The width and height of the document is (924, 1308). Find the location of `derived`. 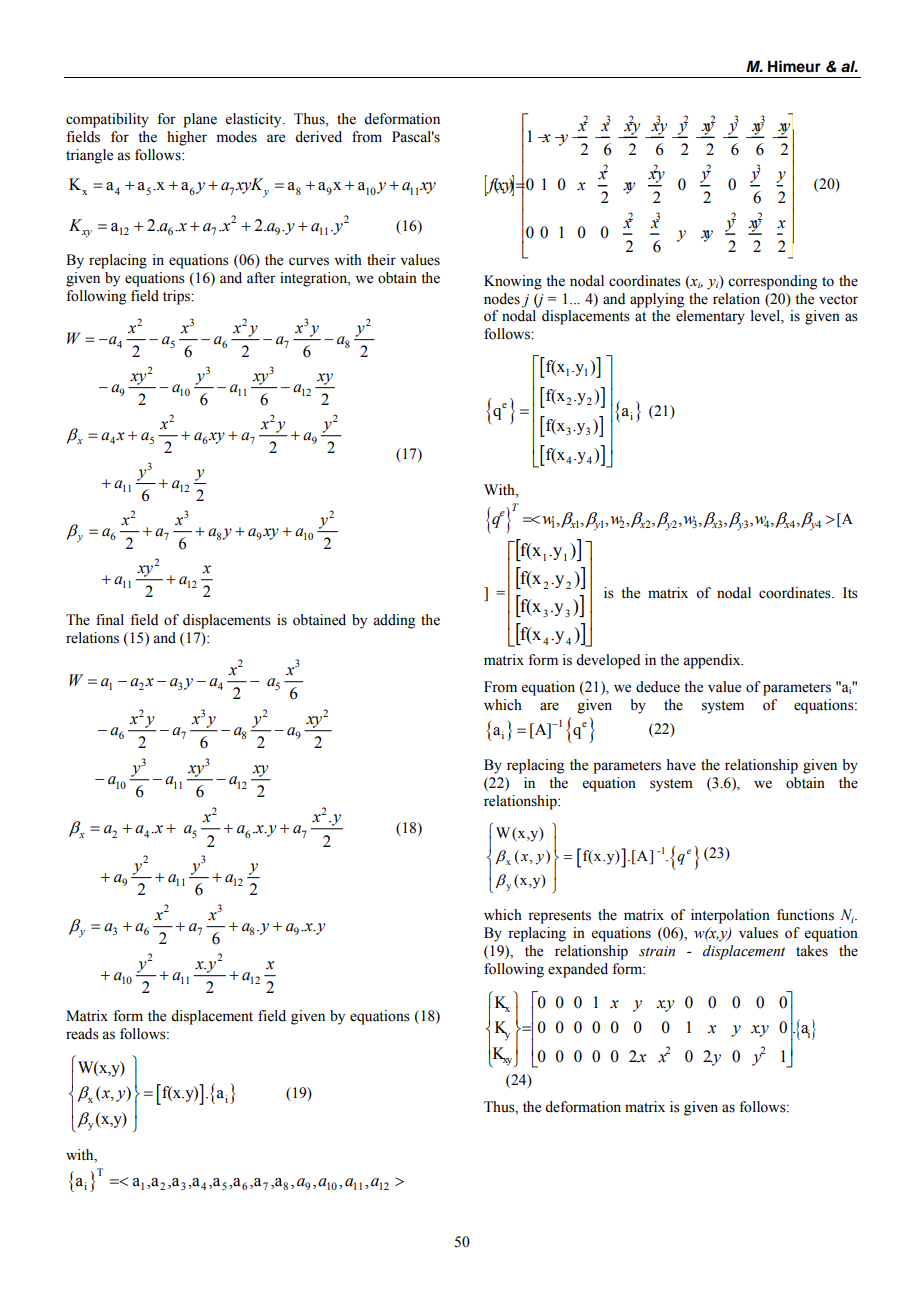

derived is located at coordinates (318, 137).
